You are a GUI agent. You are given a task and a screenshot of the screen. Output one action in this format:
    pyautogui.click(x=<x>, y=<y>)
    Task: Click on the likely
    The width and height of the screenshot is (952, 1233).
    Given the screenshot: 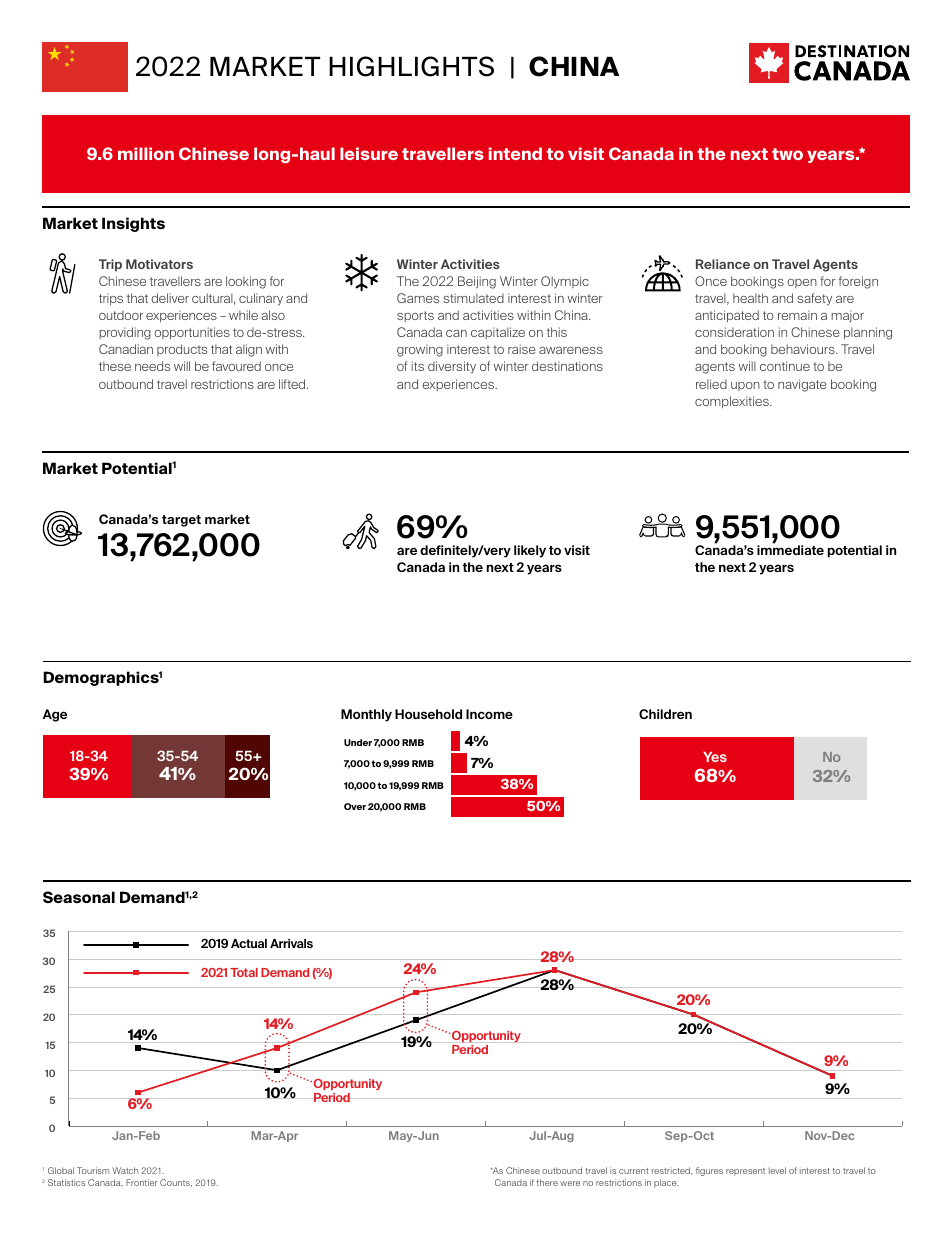 What is the action you would take?
    pyautogui.click(x=530, y=551)
